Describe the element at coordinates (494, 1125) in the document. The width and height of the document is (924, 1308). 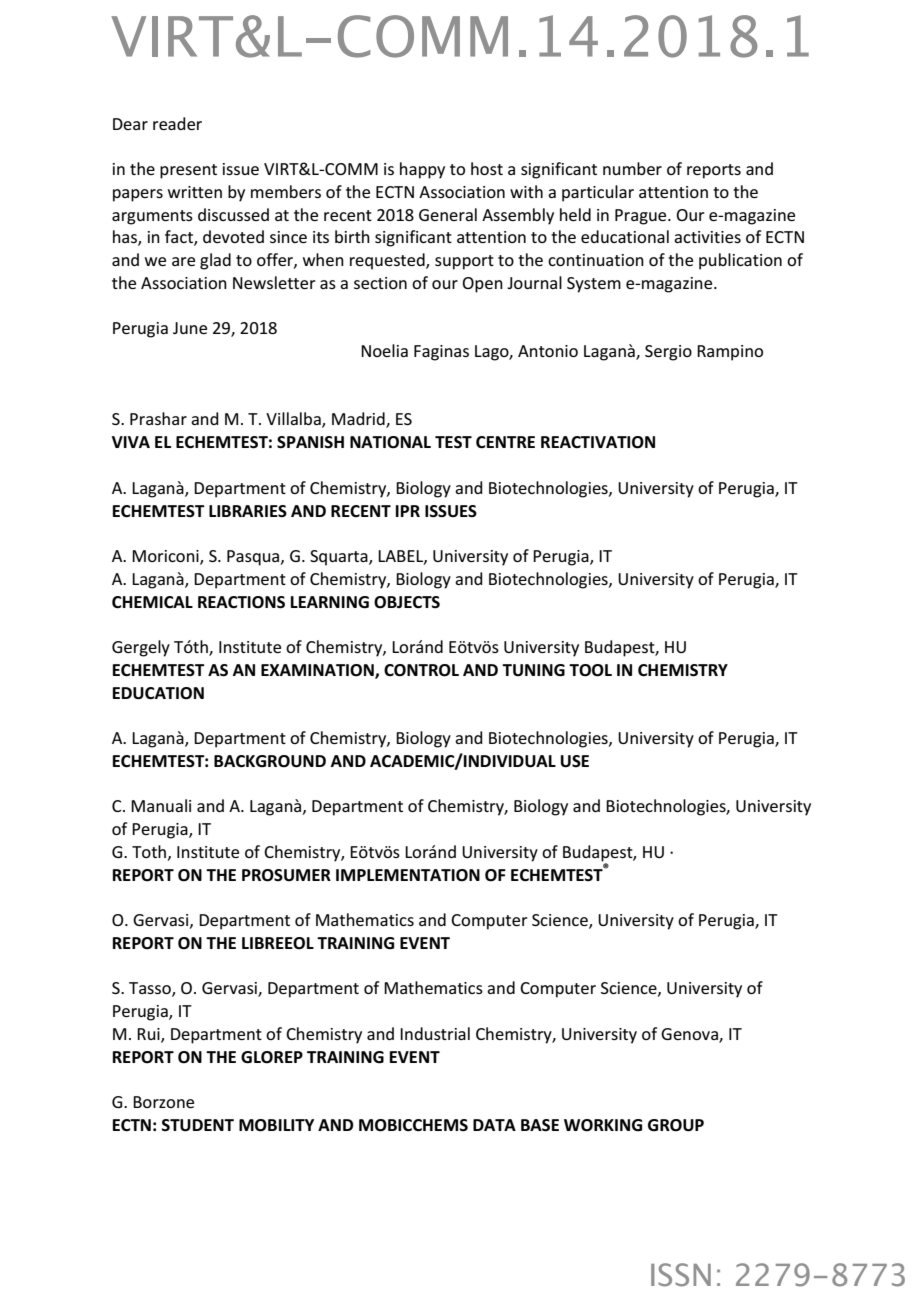
I see `DATA` at that location.
